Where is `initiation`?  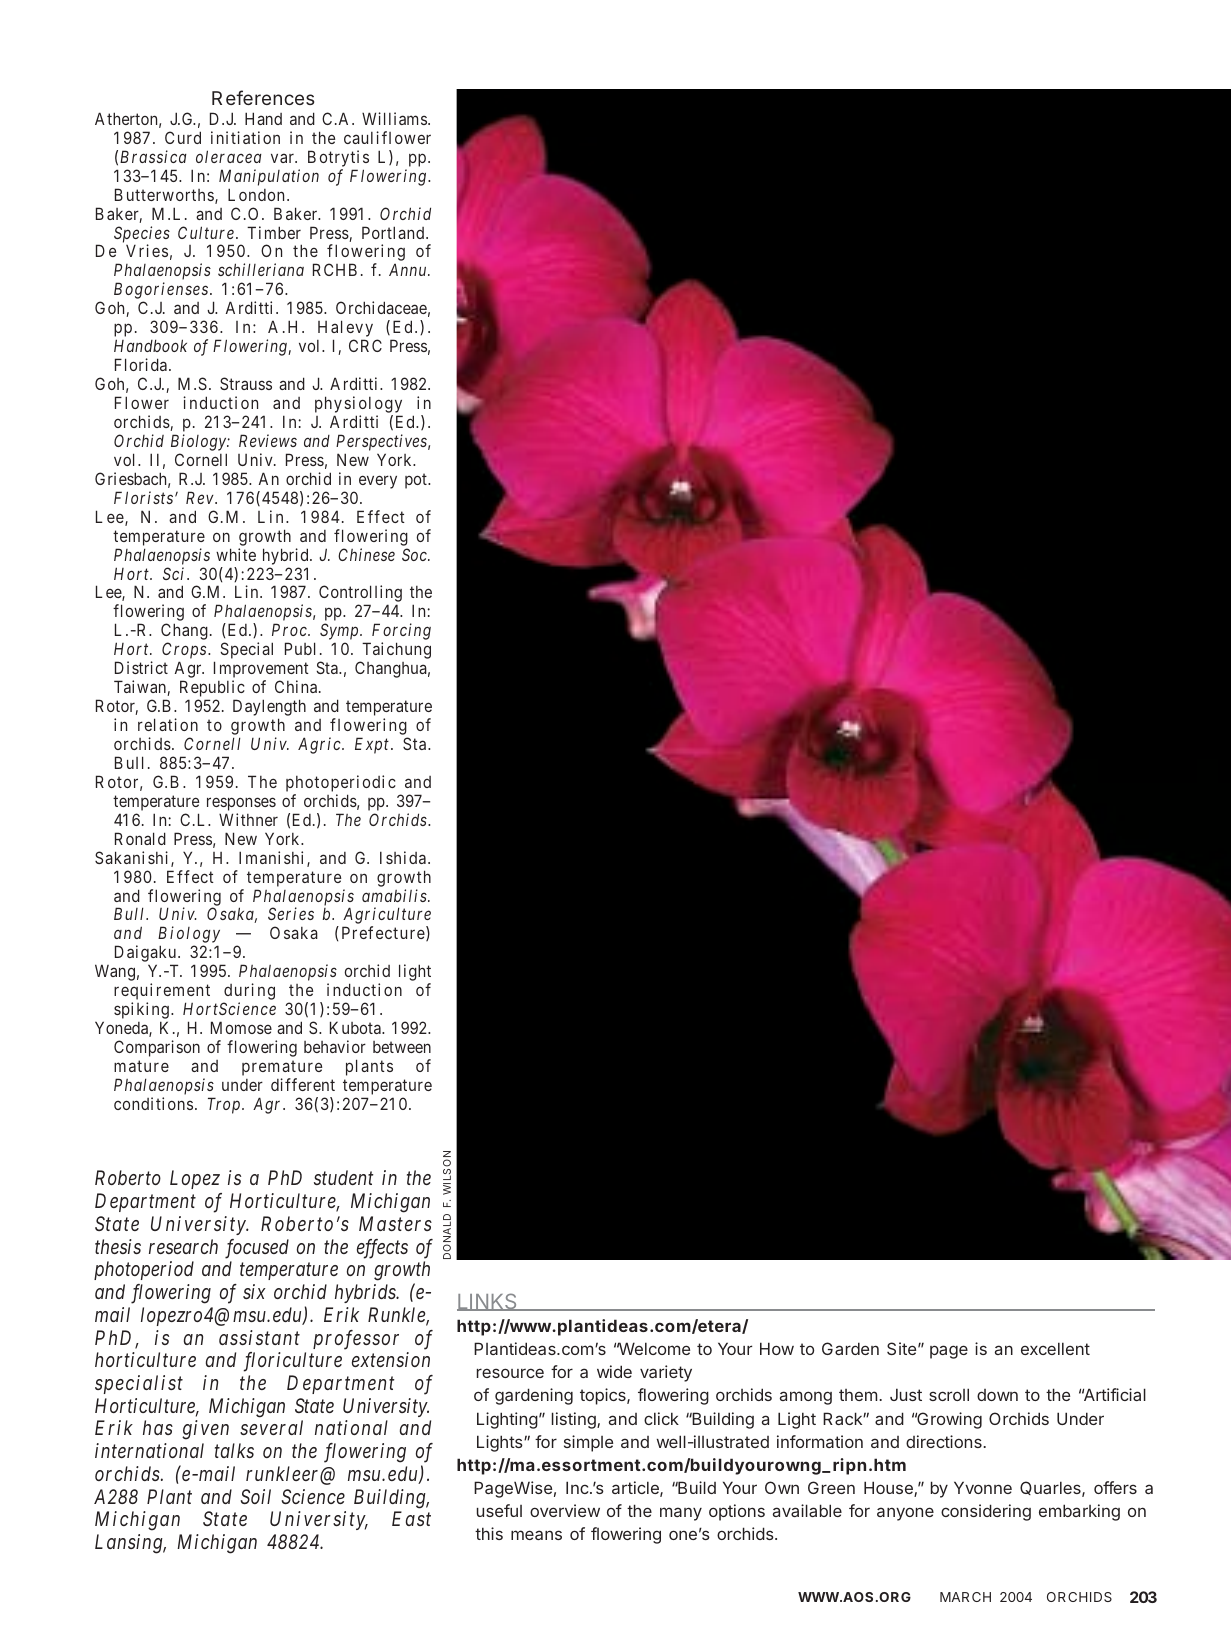 initiation is located at coordinates (245, 137).
